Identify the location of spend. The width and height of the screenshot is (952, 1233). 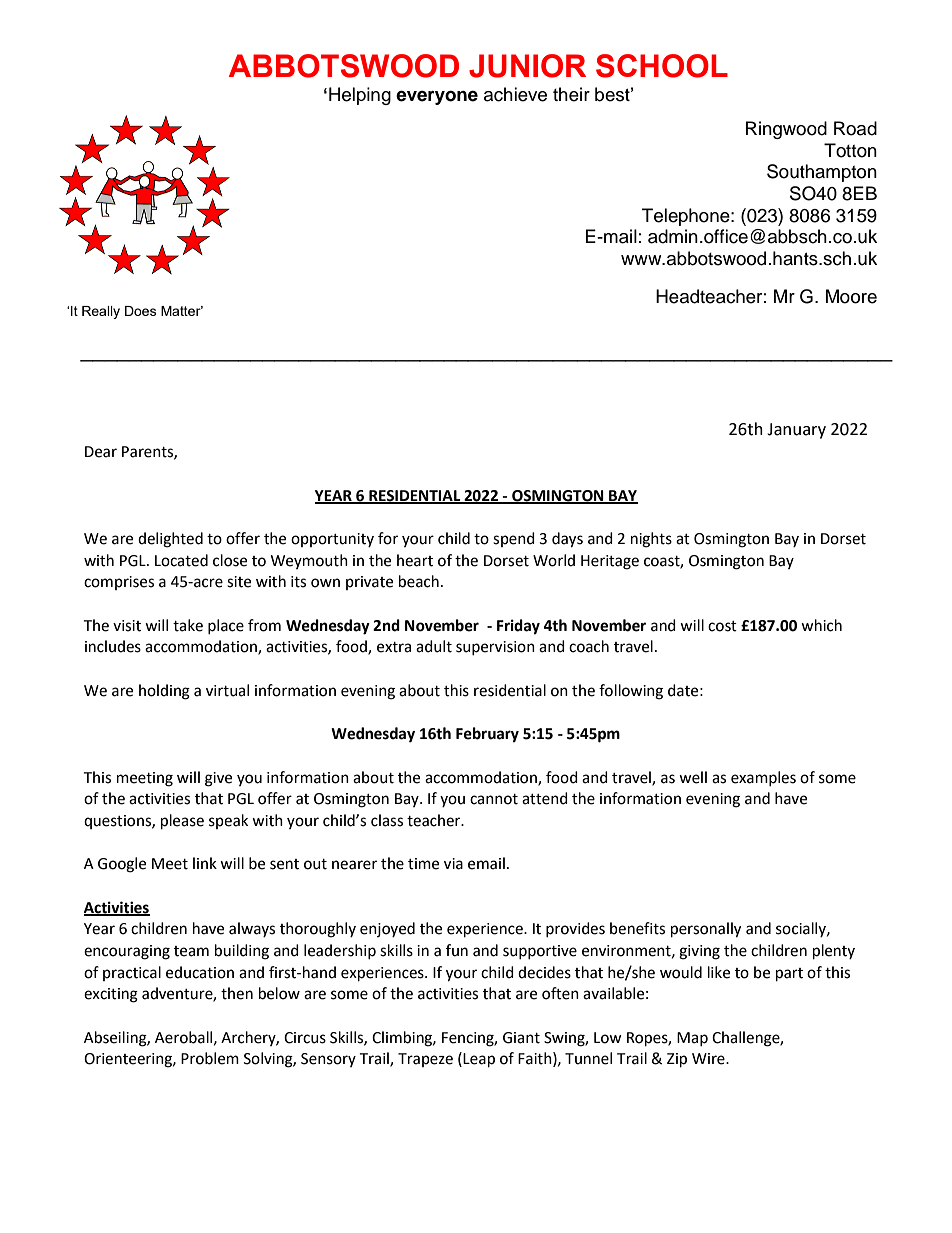
(514, 539).
